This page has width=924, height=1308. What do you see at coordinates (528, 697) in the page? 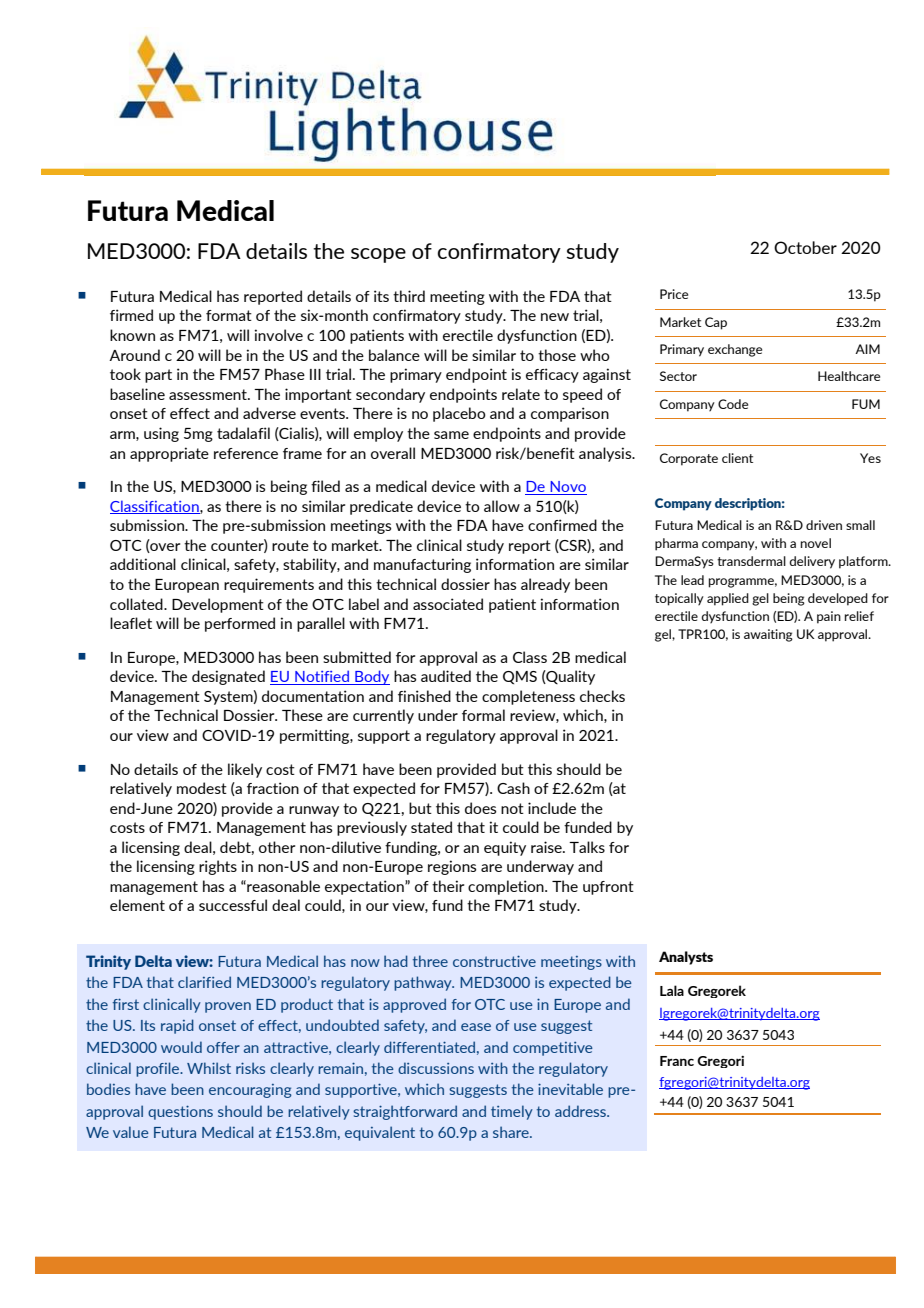
I see `completeness` at bounding box center [528, 697].
